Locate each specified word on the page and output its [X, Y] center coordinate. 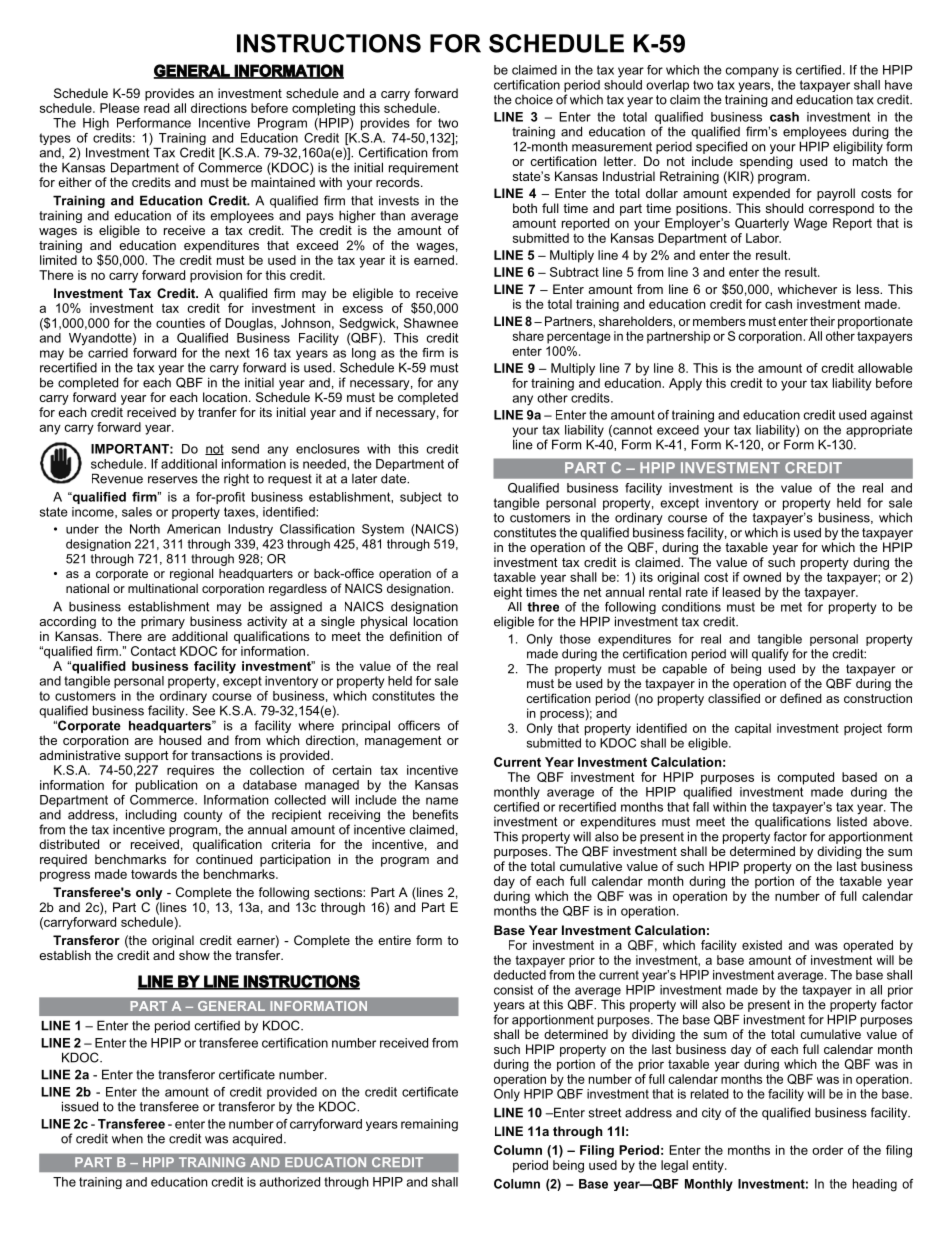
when [127, 1138]
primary [163, 622]
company [752, 72]
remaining [429, 1125]
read [156, 108]
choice [534, 99]
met [791, 607]
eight [508, 593]
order [827, 1150]
